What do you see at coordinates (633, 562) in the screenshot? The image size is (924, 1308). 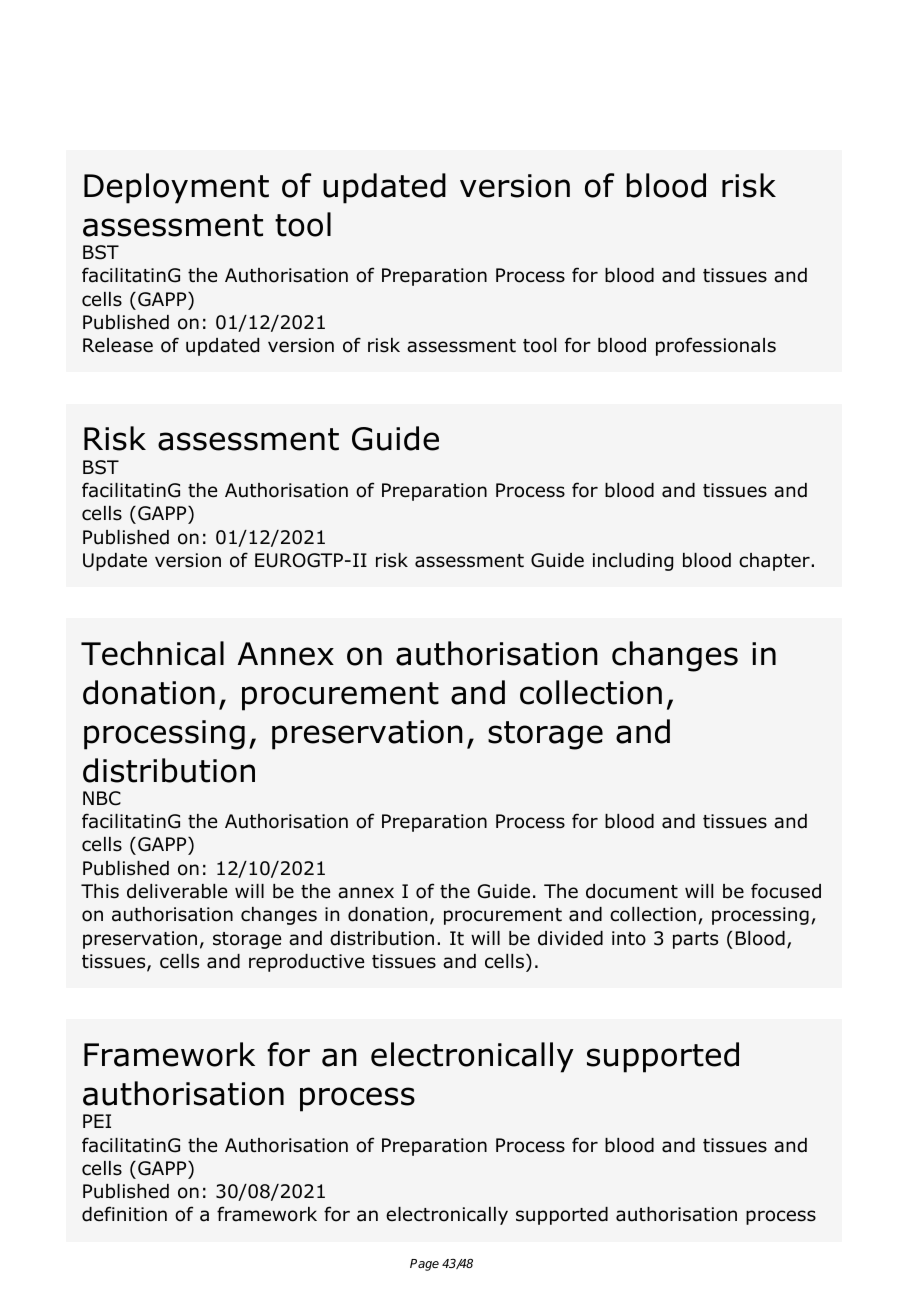 I see `including` at bounding box center [633, 562].
